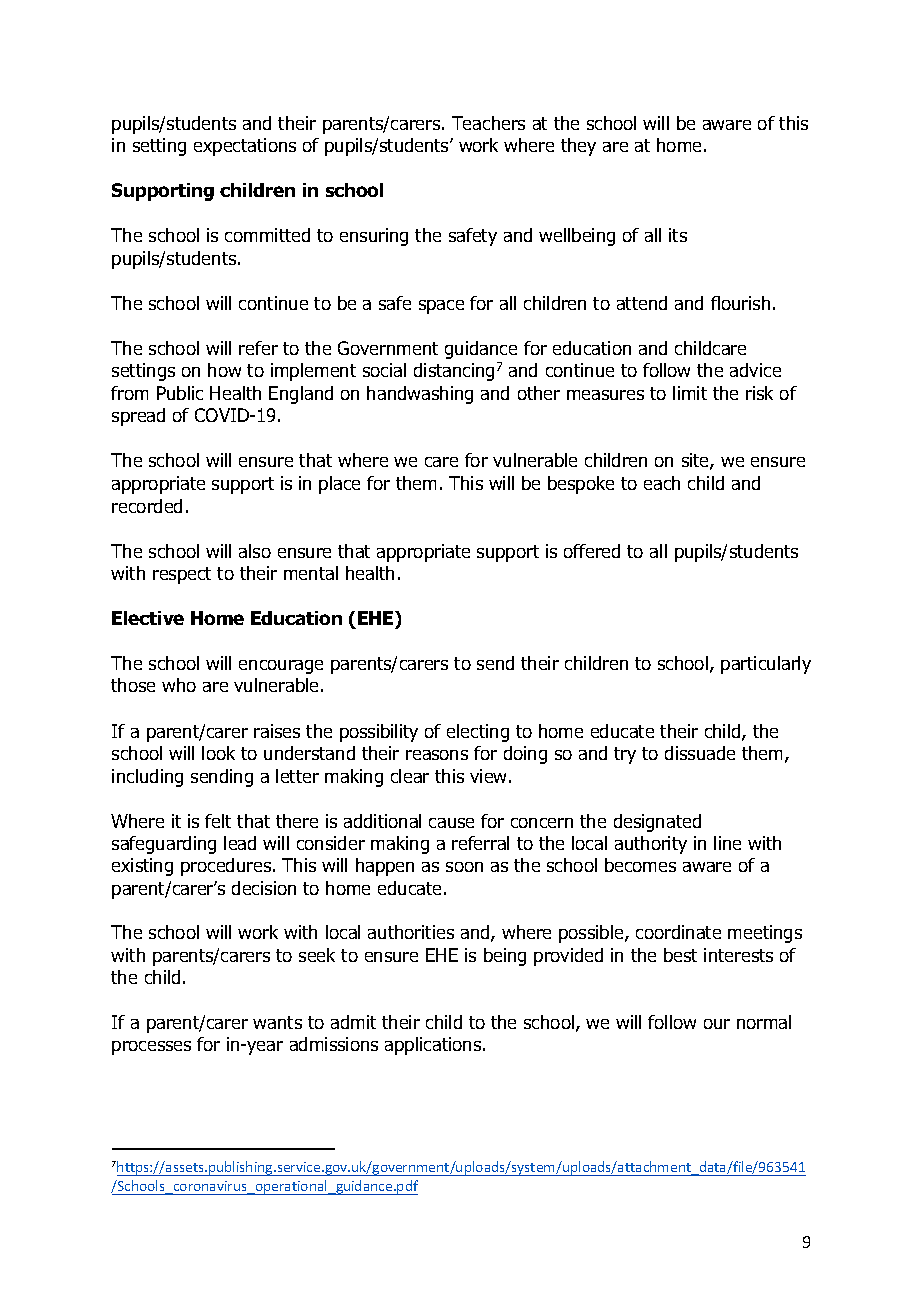  What do you see at coordinates (678, 235) in the document?
I see `its` at bounding box center [678, 235].
